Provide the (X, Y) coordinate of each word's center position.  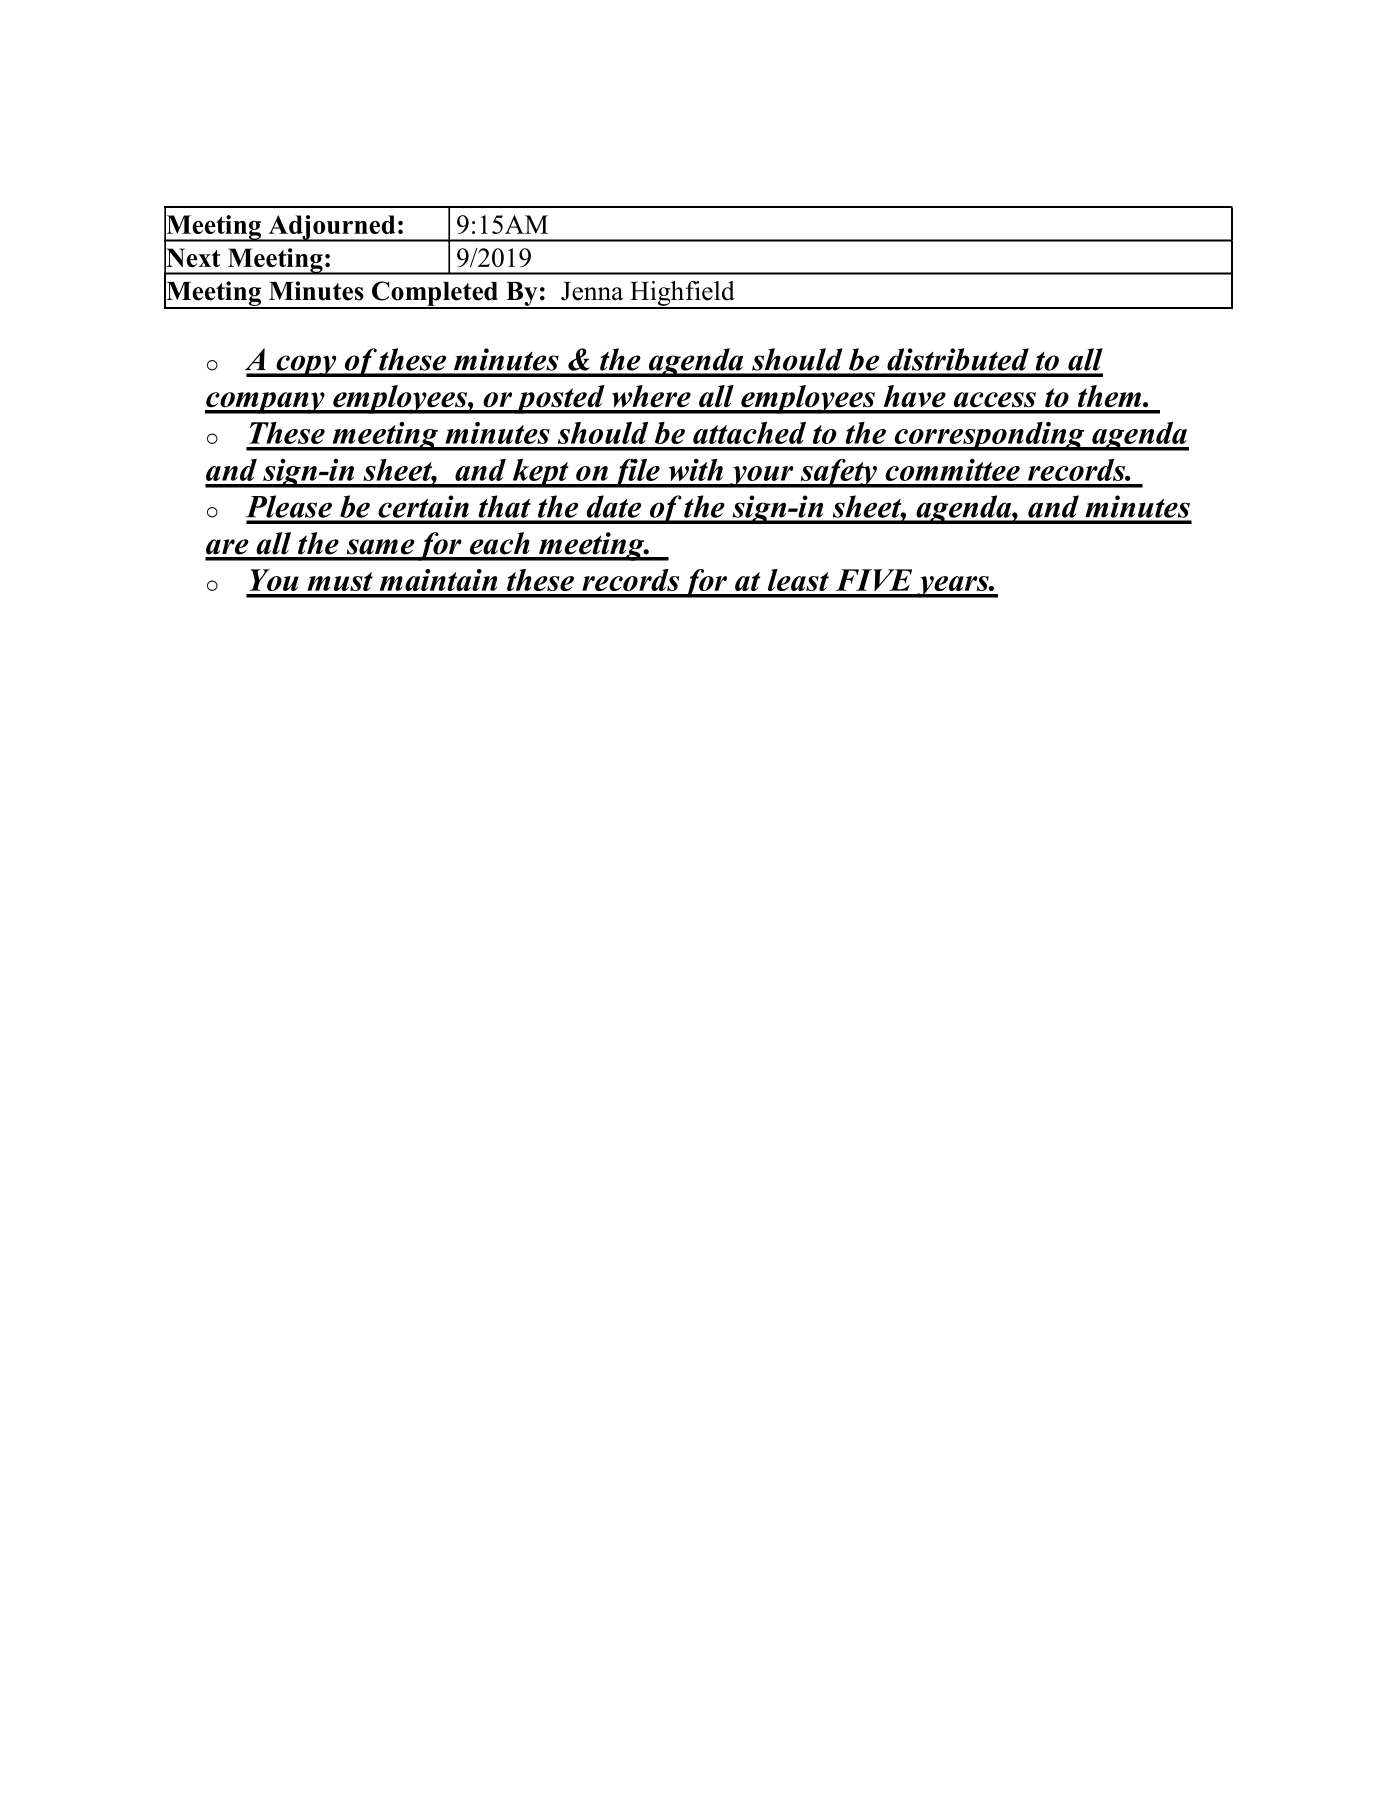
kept (540, 473)
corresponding (989, 436)
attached (749, 433)
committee (952, 470)
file (636, 473)
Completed (435, 294)
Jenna (592, 291)
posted (560, 399)
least (798, 580)
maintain (438, 580)
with (696, 470)
